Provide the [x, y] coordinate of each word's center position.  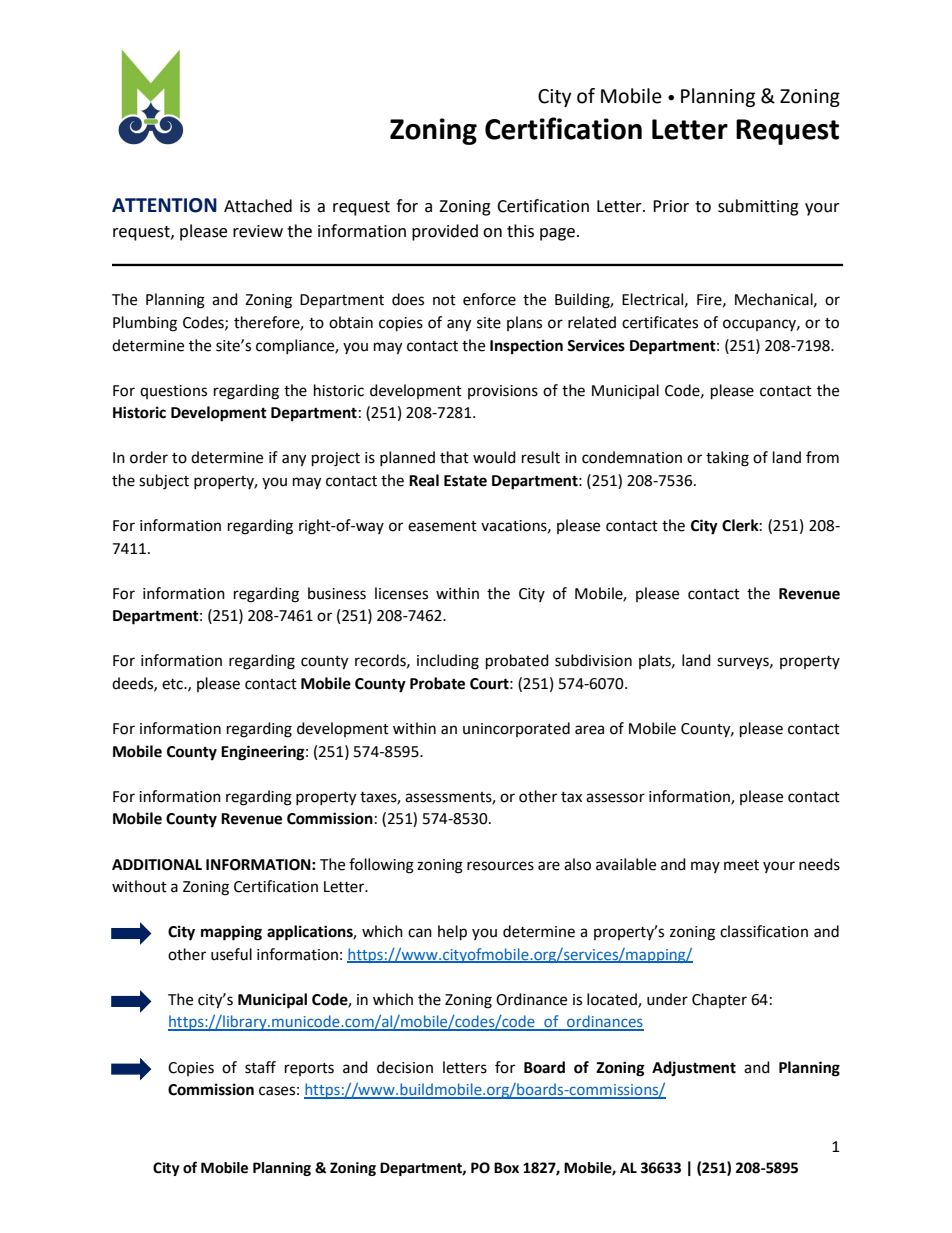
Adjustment [694, 1068]
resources [500, 866]
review [258, 231]
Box [506, 1168]
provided [445, 232]
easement [442, 526]
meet [741, 865]
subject [164, 482]
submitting [758, 207]
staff [260, 1067]
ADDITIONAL [157, 865]
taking [727, 459]
